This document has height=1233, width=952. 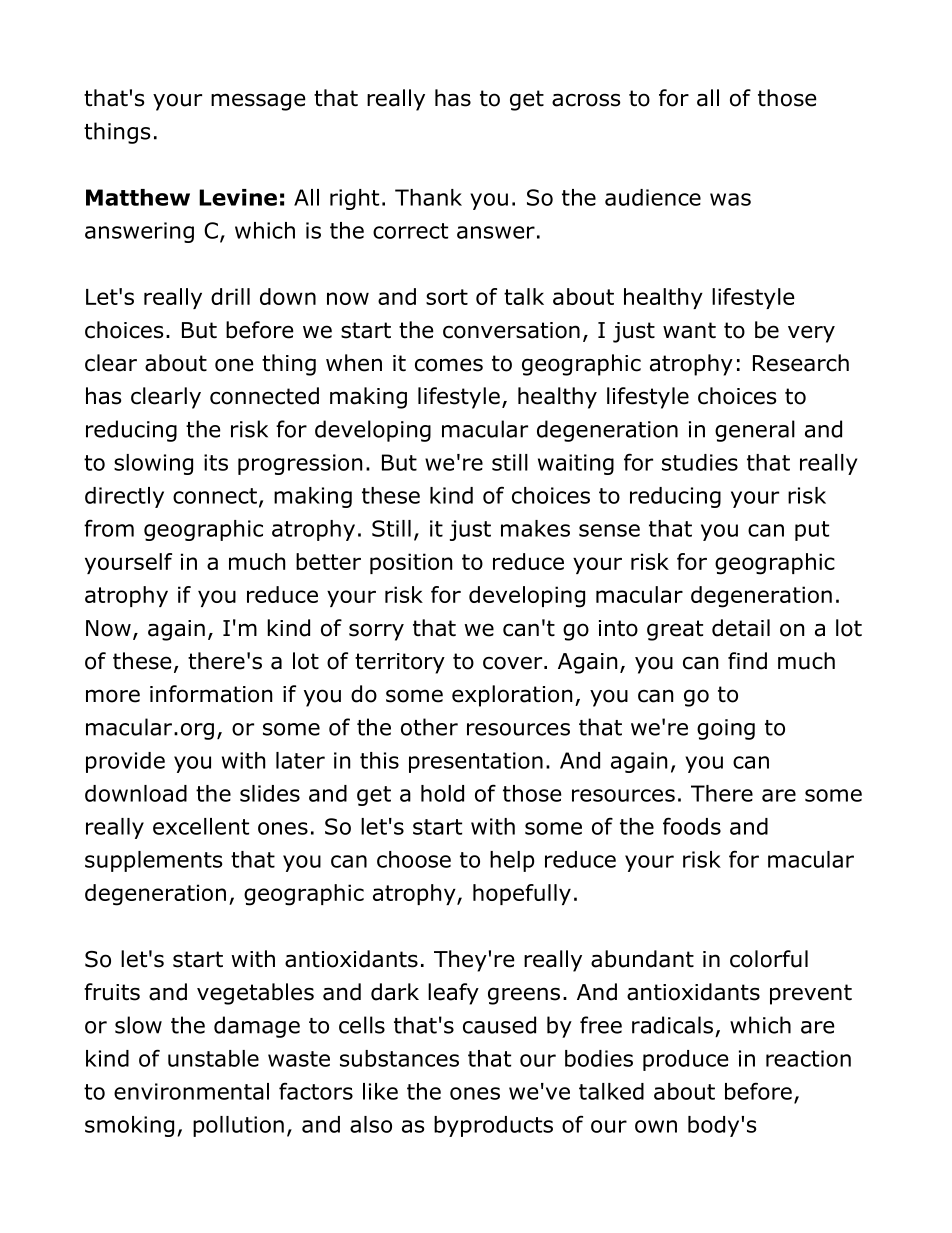 What do you see at coordinates (741, 628) in the document?
I see `detail` at bounding box center [741, 628].
